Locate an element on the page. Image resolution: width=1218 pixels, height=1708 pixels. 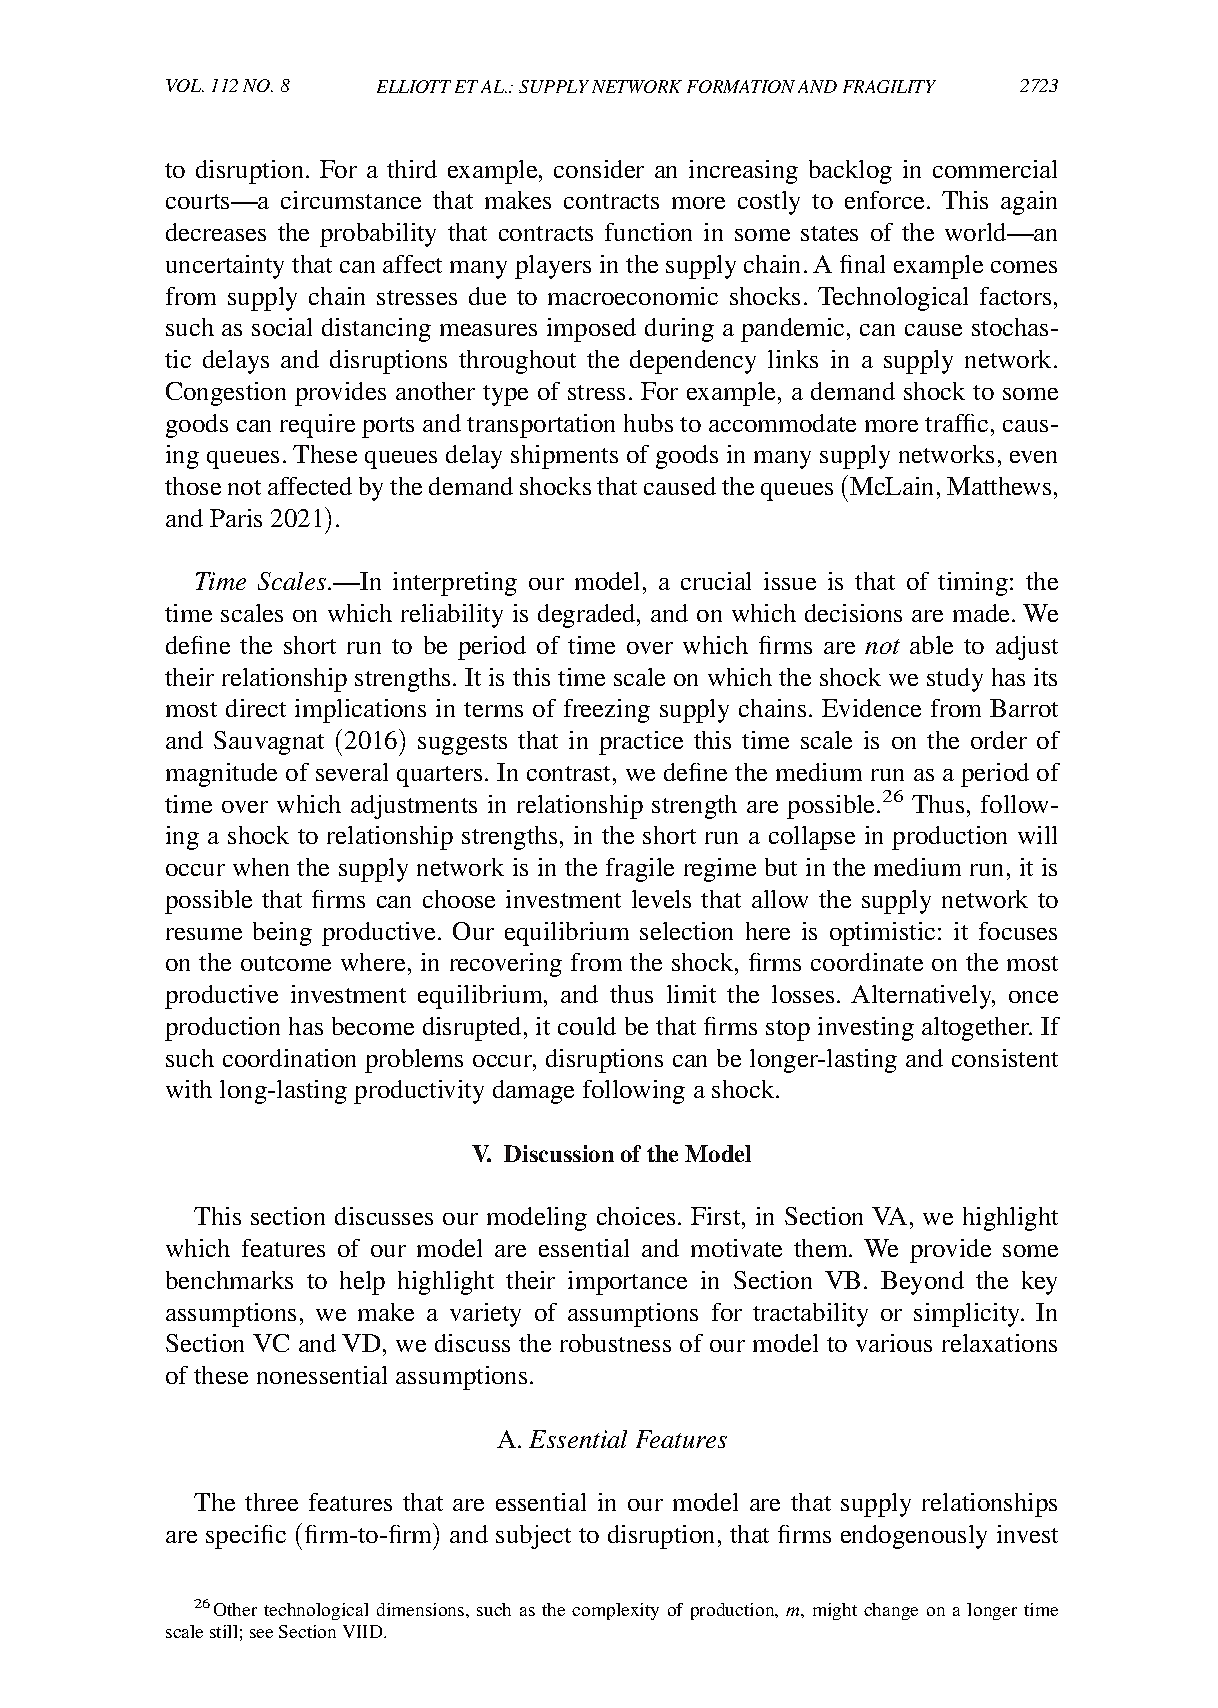
consider is located at coordinates (599, 169).
